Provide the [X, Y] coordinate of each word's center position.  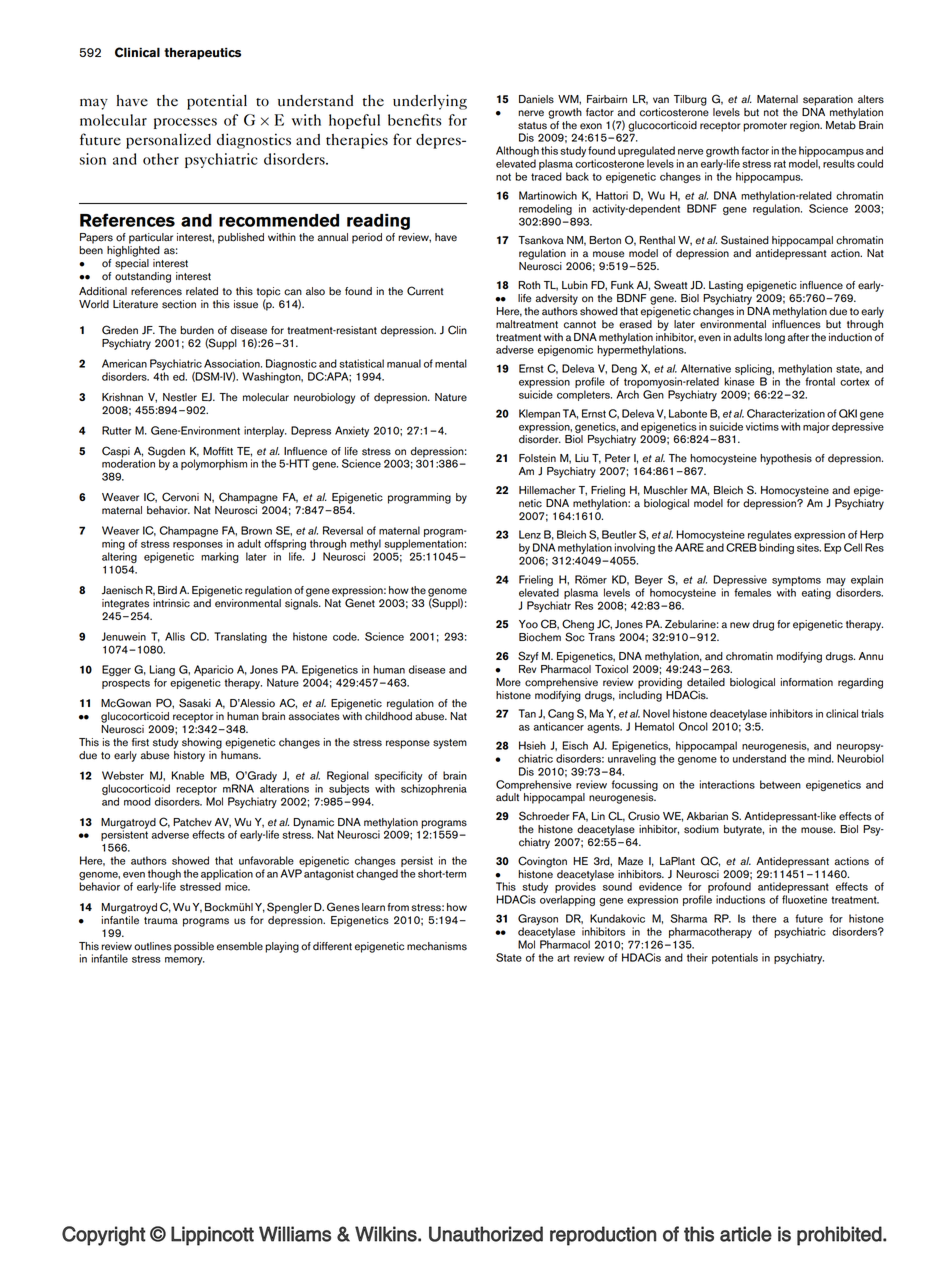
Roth [529, 285]
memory [185, 961]
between [780, 784]
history [189, 755]
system [450, 744]
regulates [769, 537]
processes [185, 123]
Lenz [530, 534]
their [697, 957]
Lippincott [212, 1236]
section [179, 304]
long [775, 338]
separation [828, 100]
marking [220, 557]
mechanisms [437, 946]
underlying [430, 102]
